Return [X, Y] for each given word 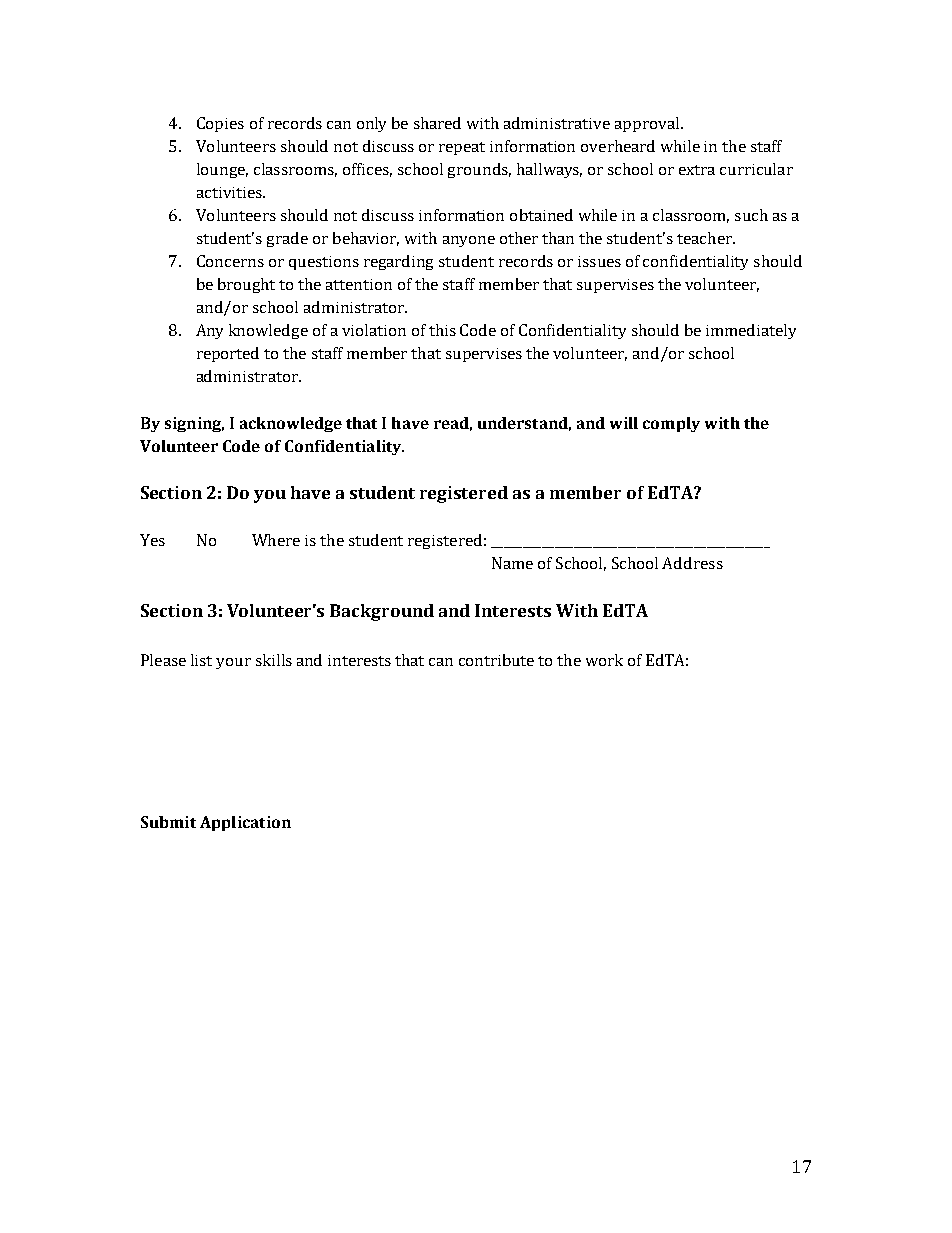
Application [245, 823]
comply [671, 424]
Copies [220, 124]
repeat [462, 148]
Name [512, 563]
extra [697, 170]
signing [194, 424]
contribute [496, 660]
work [604, 660]
